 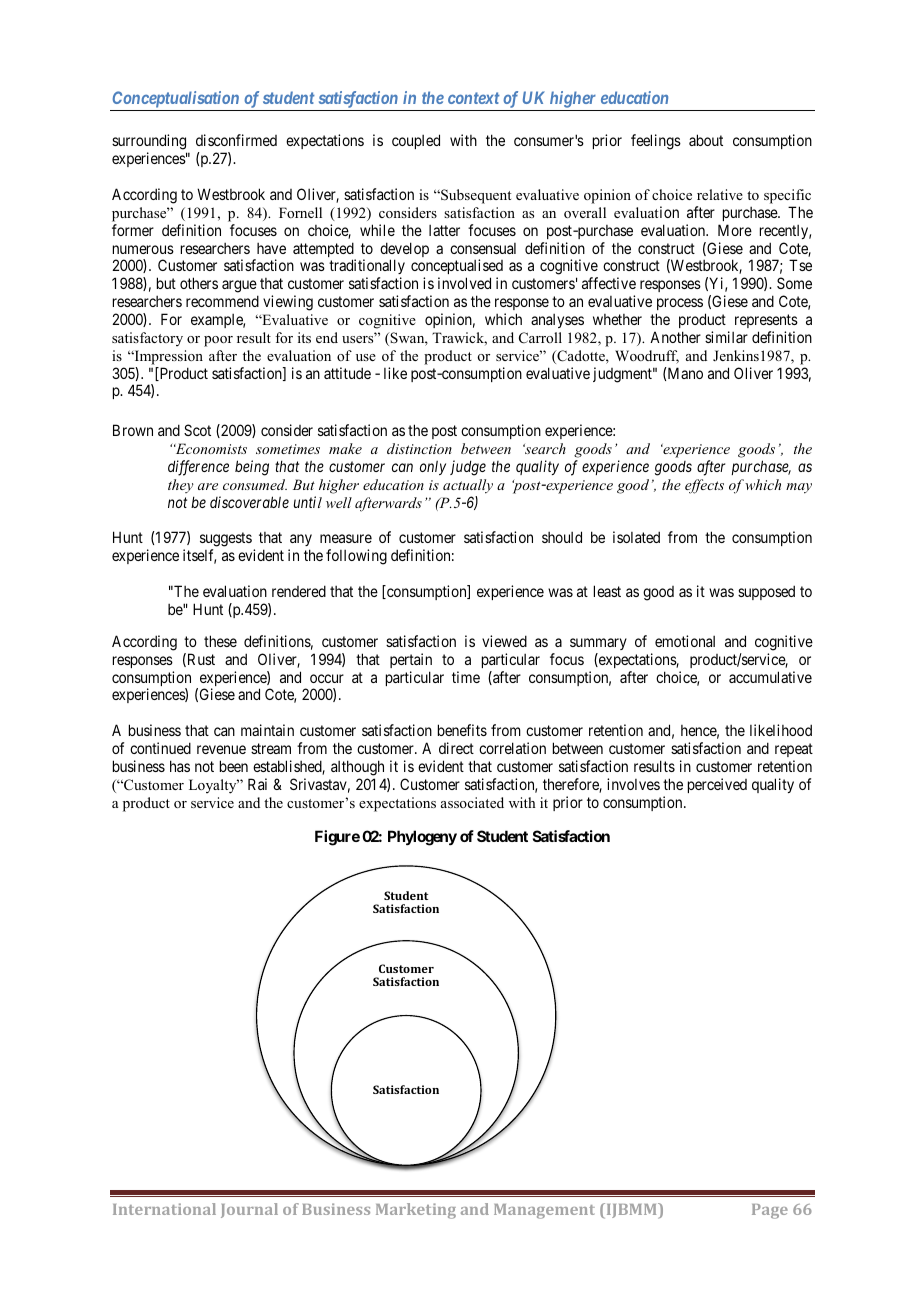 I want to click on context, so click(x=474, y=98).
